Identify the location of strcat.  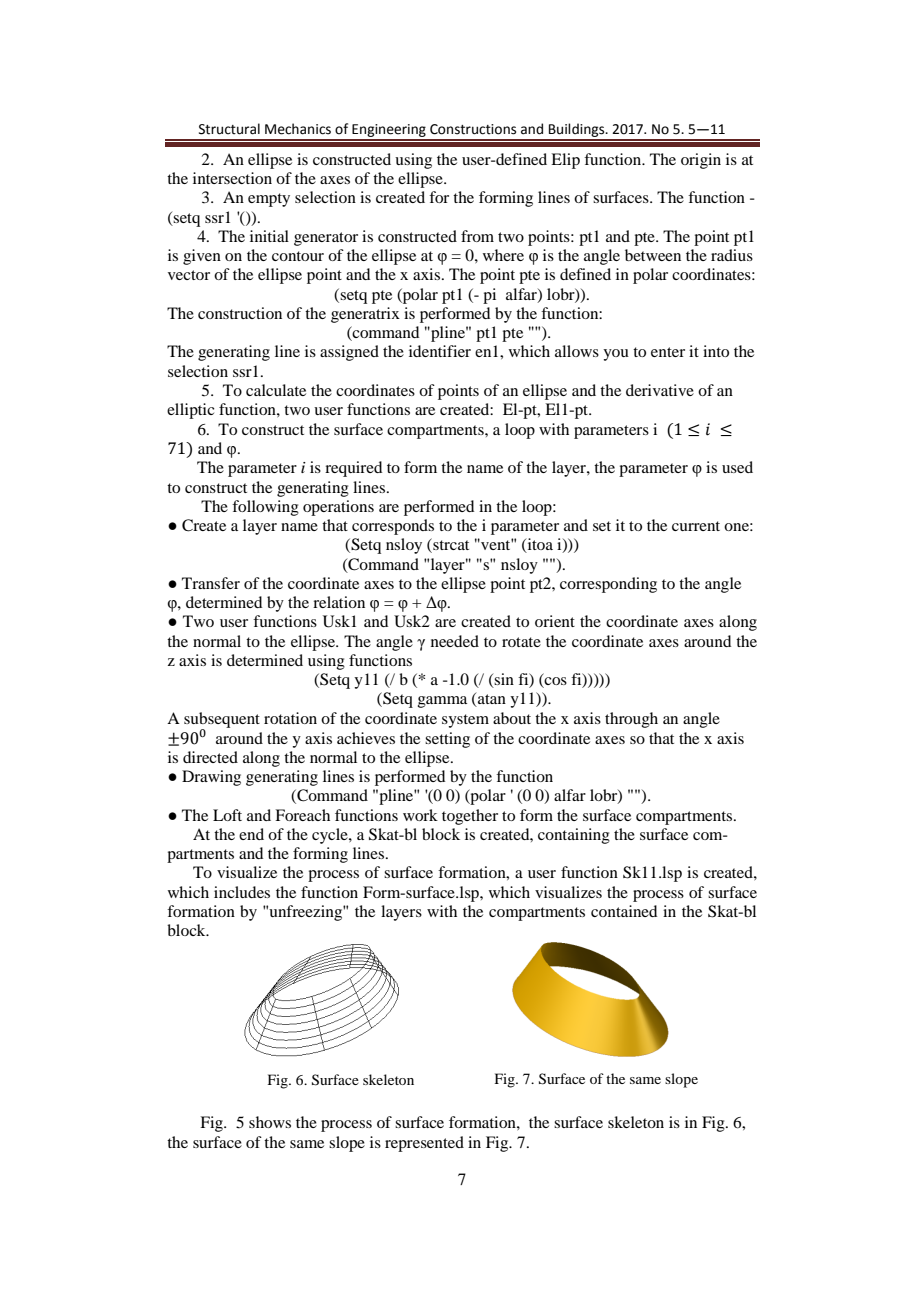
(450, 545).
